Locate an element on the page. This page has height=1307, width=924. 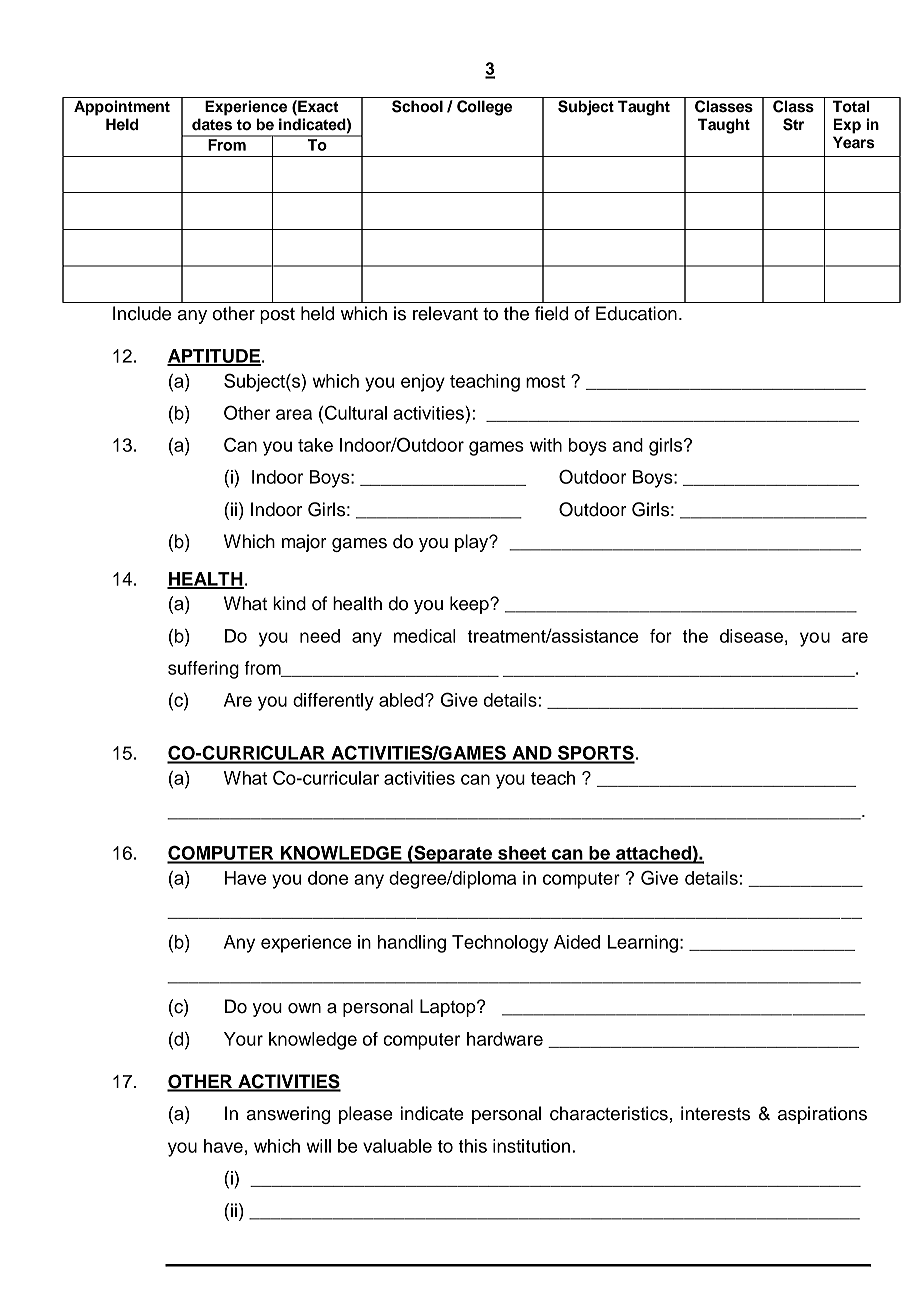
Str is located at coordinates (793, 124).
